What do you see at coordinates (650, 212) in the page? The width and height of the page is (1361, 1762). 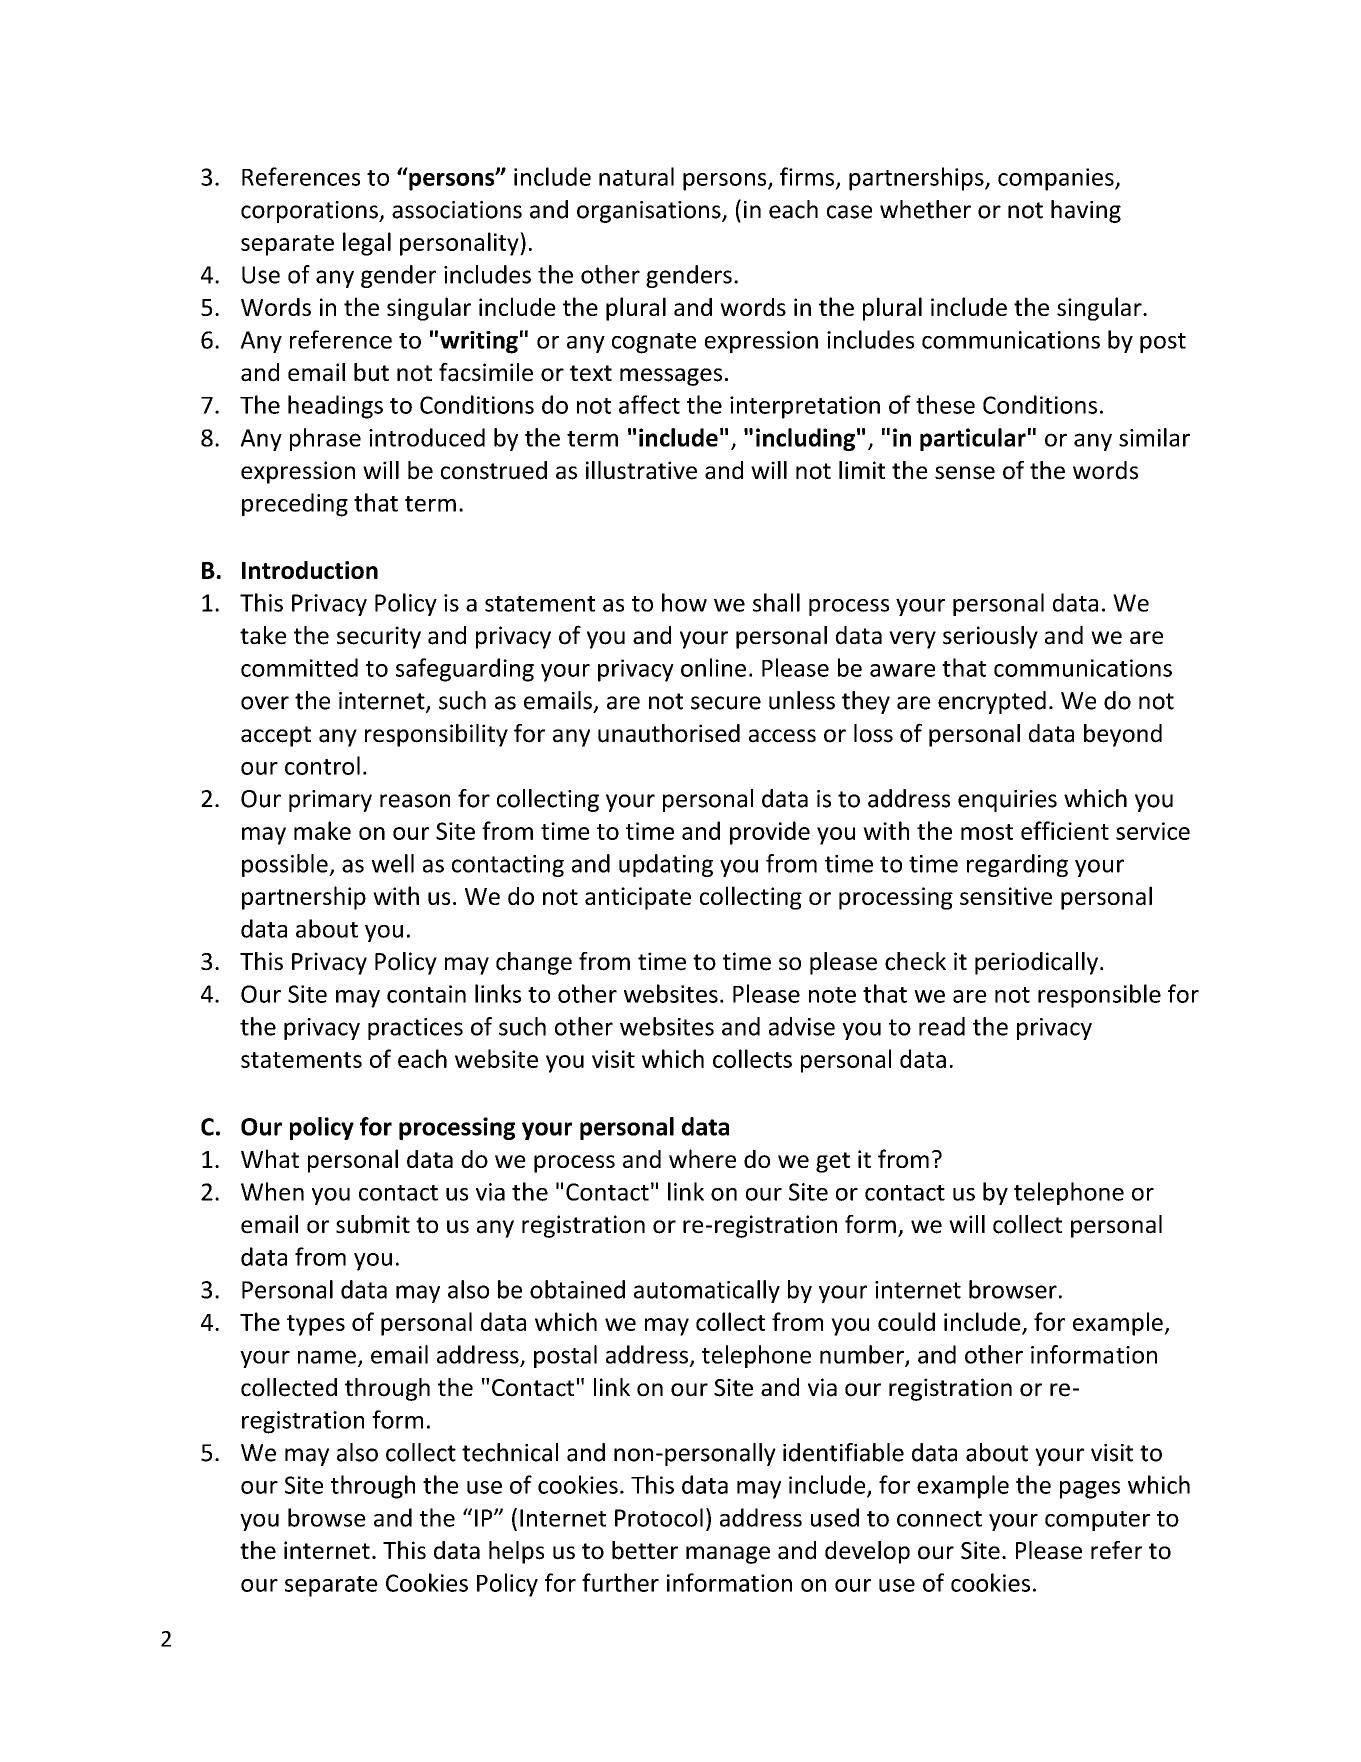 I see `organisations` at bounding box center [650, 212].
